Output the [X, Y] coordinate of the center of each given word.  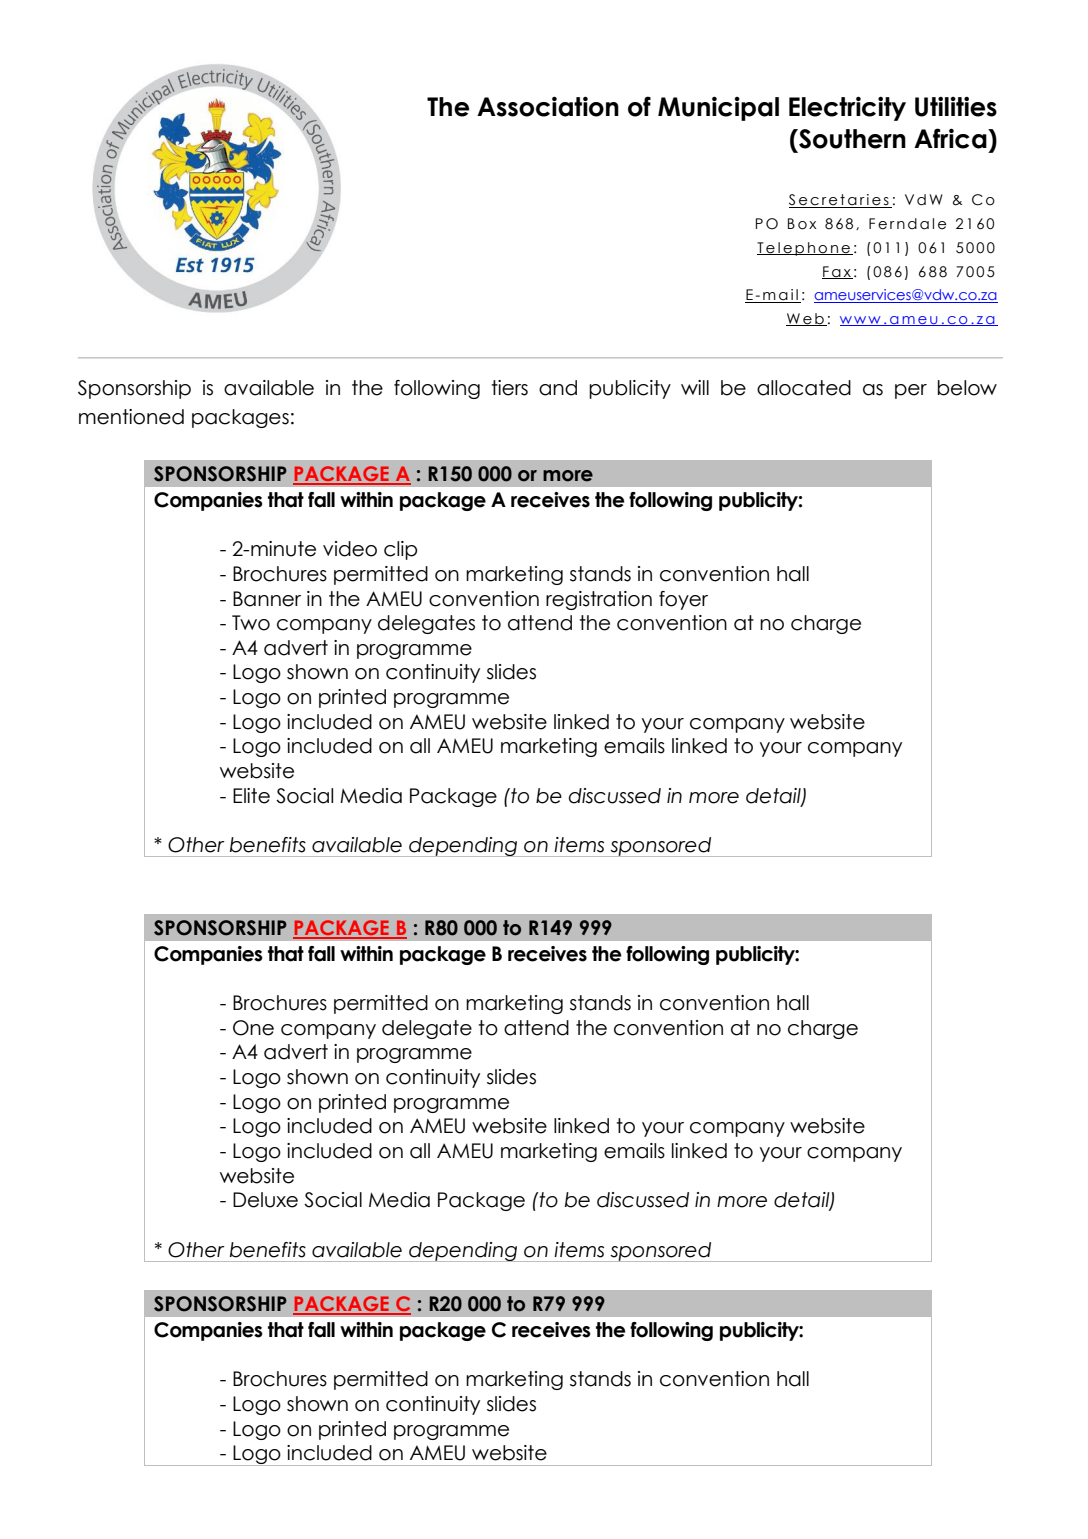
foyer [683, 600]
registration [599, 600]
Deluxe [265, 1200]
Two [251, 623]
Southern [851, 139]
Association [548, 106]
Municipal [718, 108]
